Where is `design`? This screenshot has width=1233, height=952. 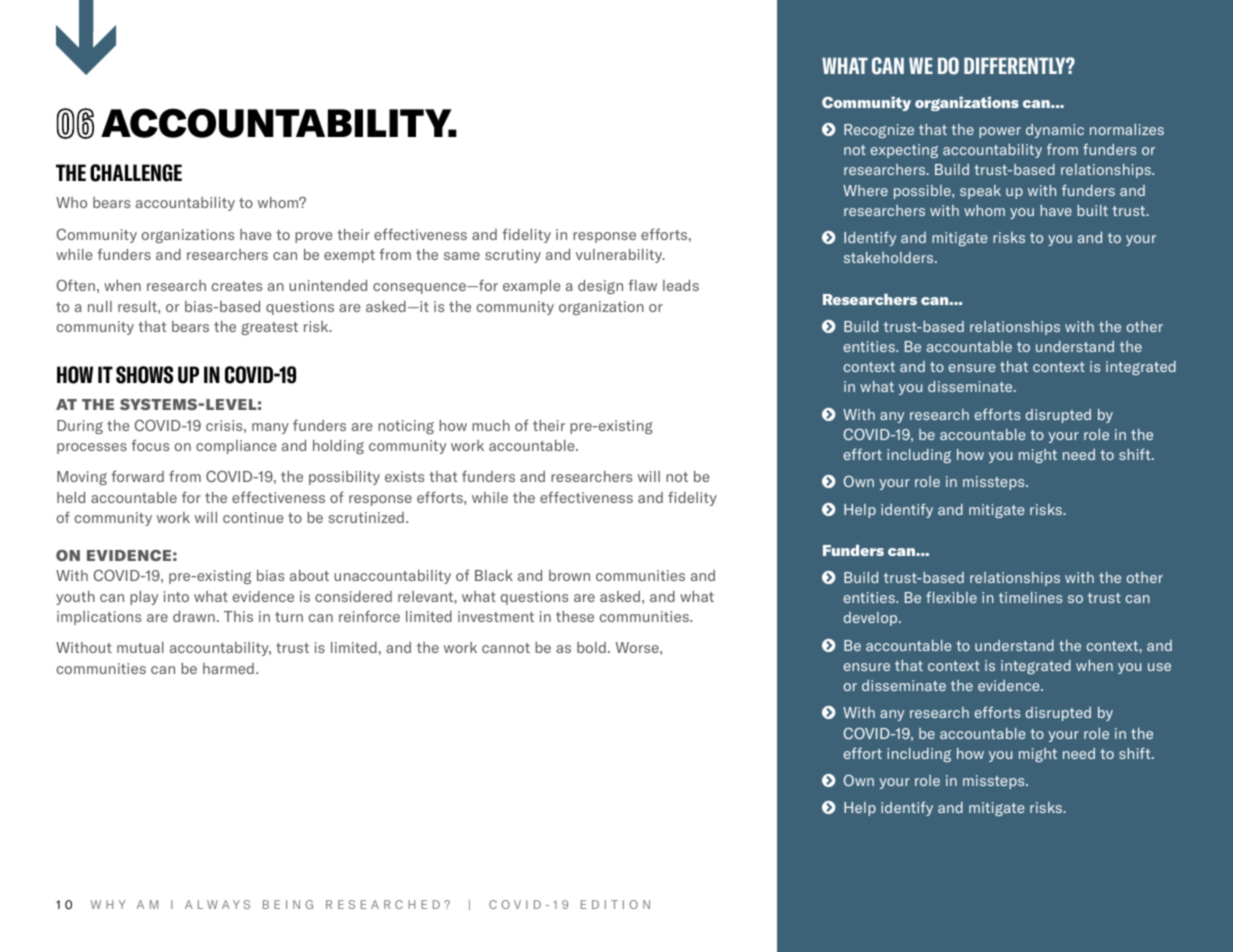 design is located at coordinates (600, 287).
